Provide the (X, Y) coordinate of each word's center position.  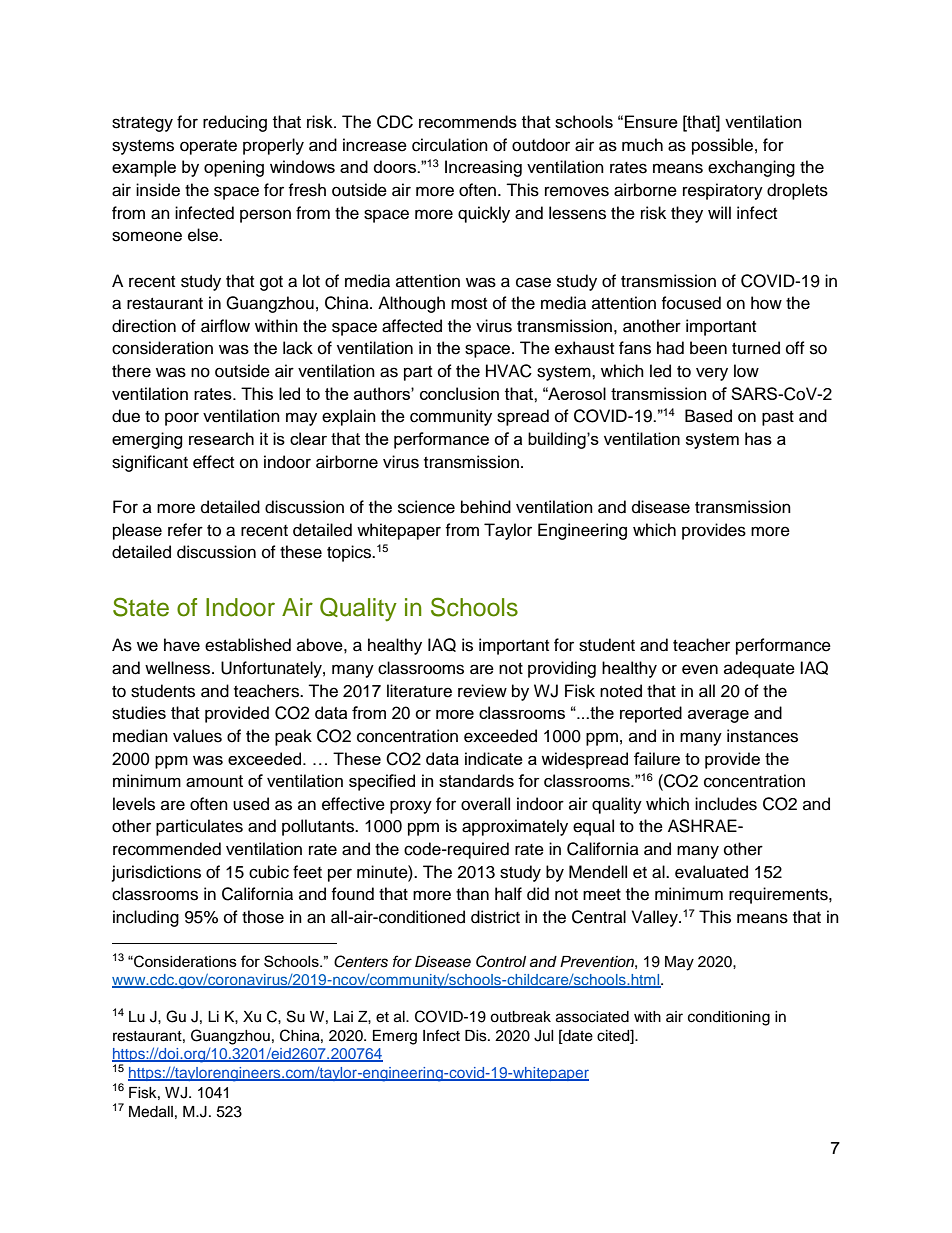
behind (486, 507)
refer (185, 530)
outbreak (520, 1017)
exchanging (751, 168)
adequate (759, 669)
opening (234, 168)
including (146, 918)
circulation (450, 145)
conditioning (729, 1018)
